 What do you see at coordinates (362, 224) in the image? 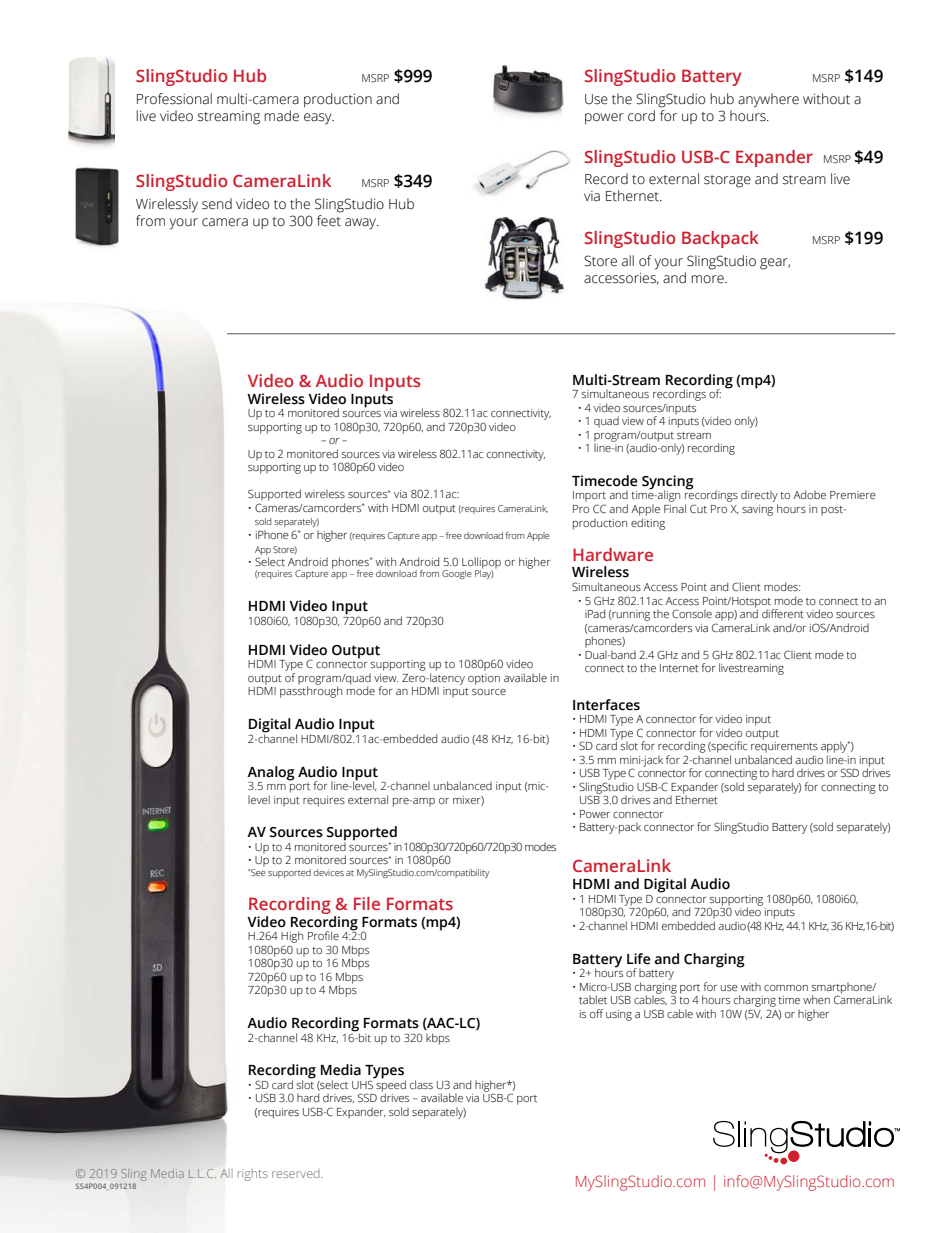
I see `away` at bounding box center [362, 224].
